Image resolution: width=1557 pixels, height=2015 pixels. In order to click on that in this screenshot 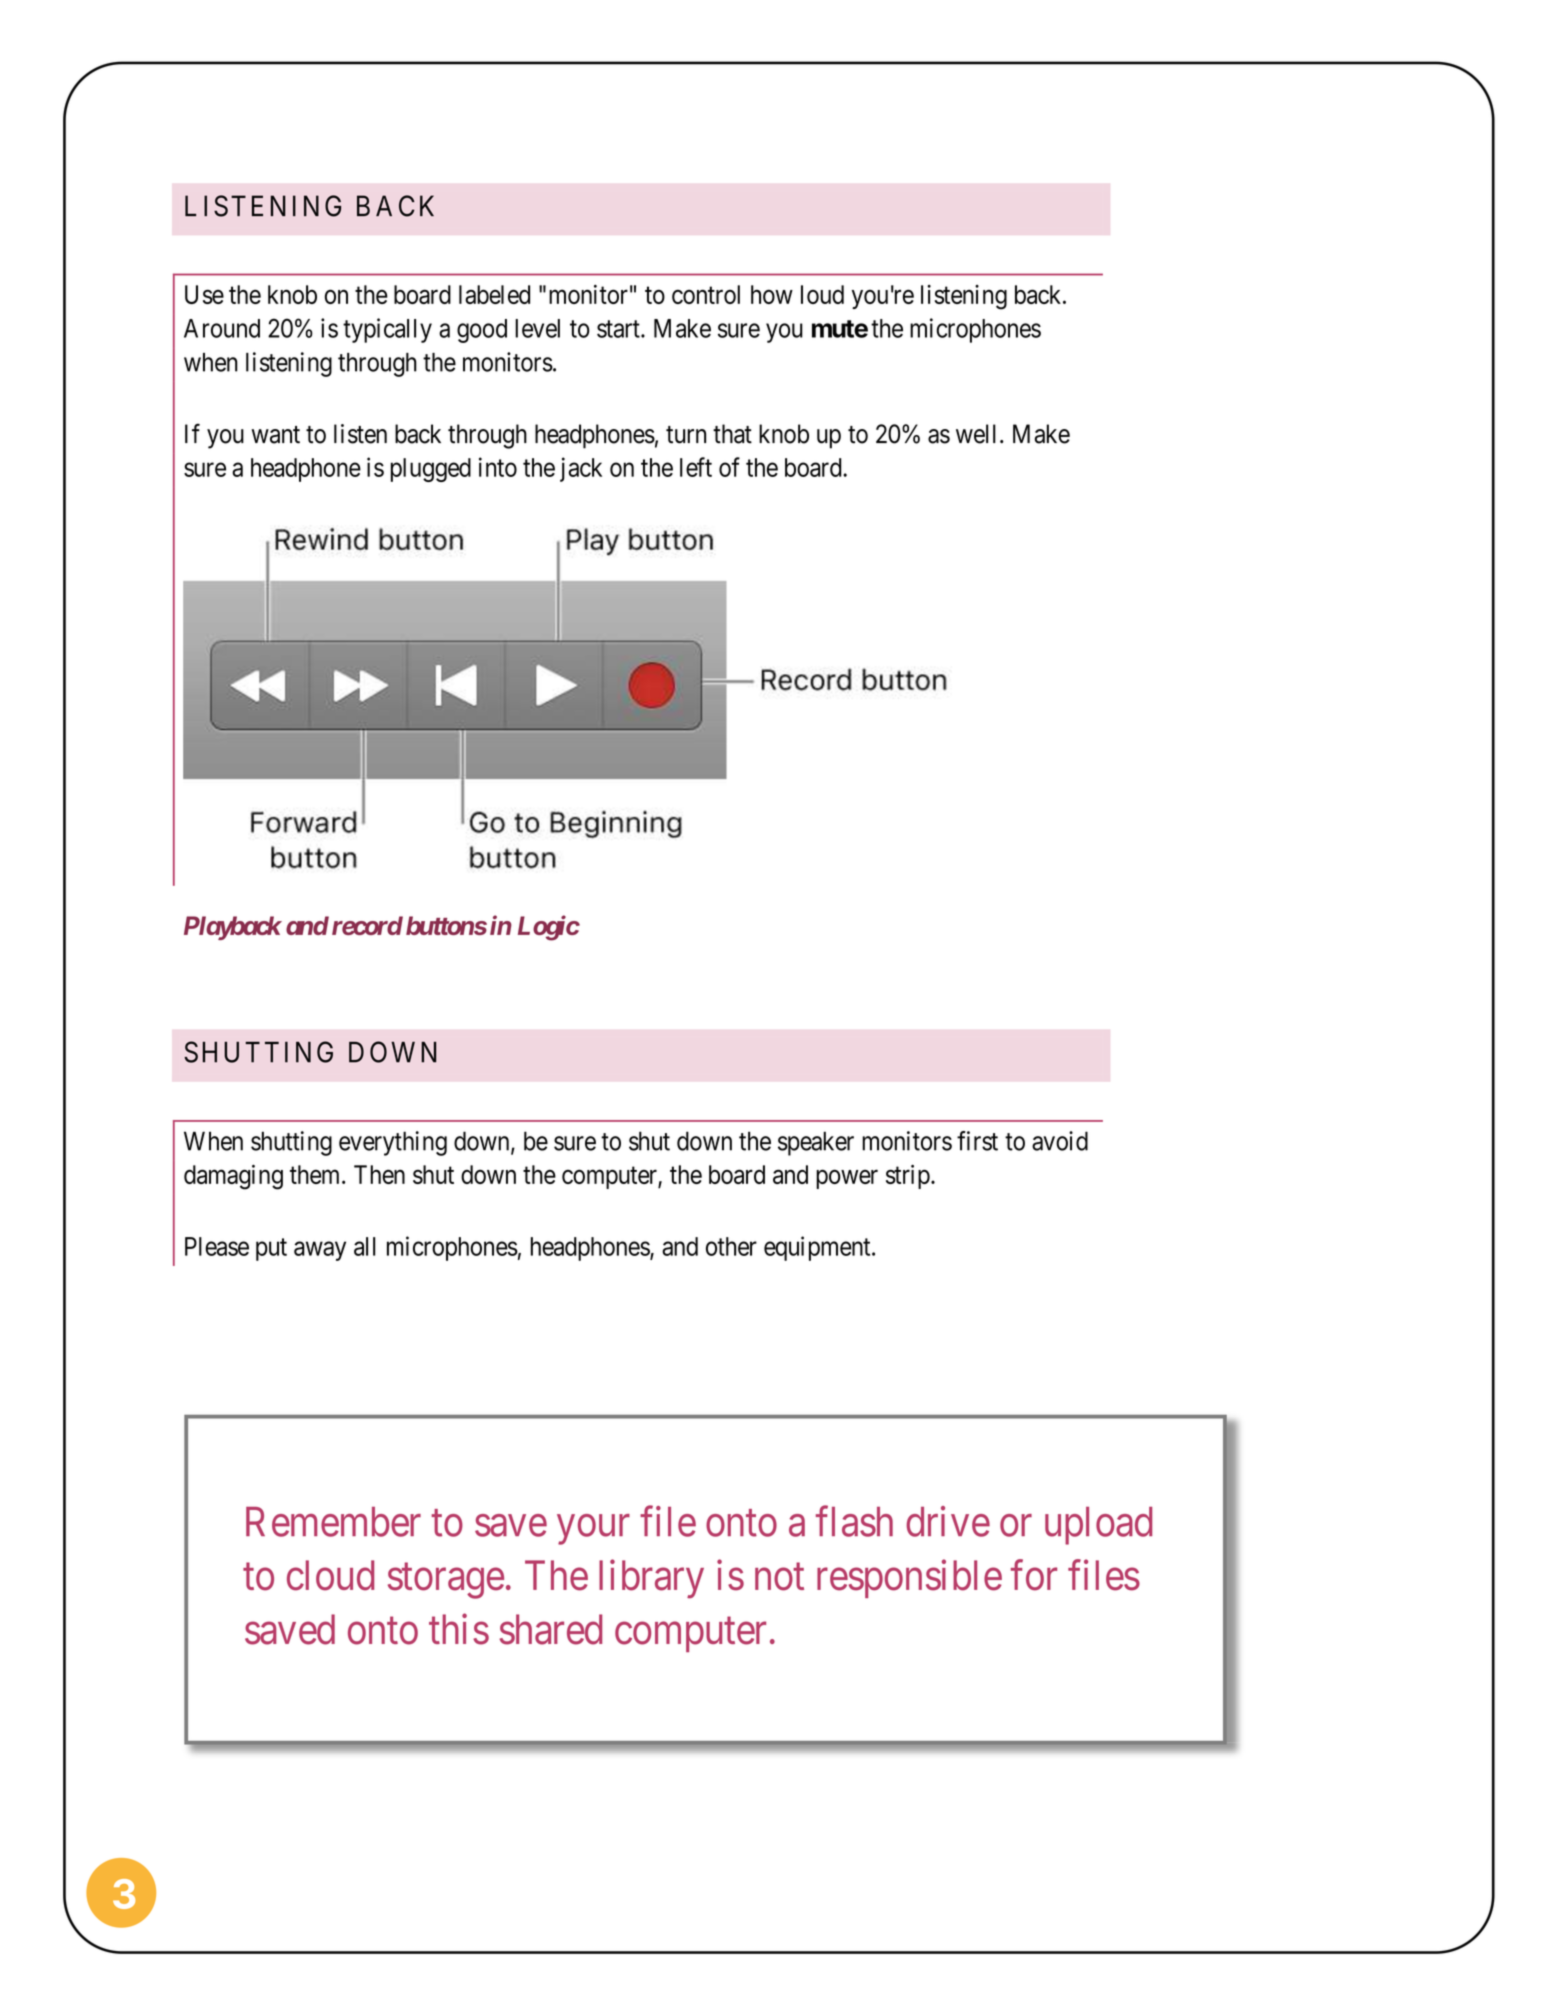, I will do `click(732, 434)`.
